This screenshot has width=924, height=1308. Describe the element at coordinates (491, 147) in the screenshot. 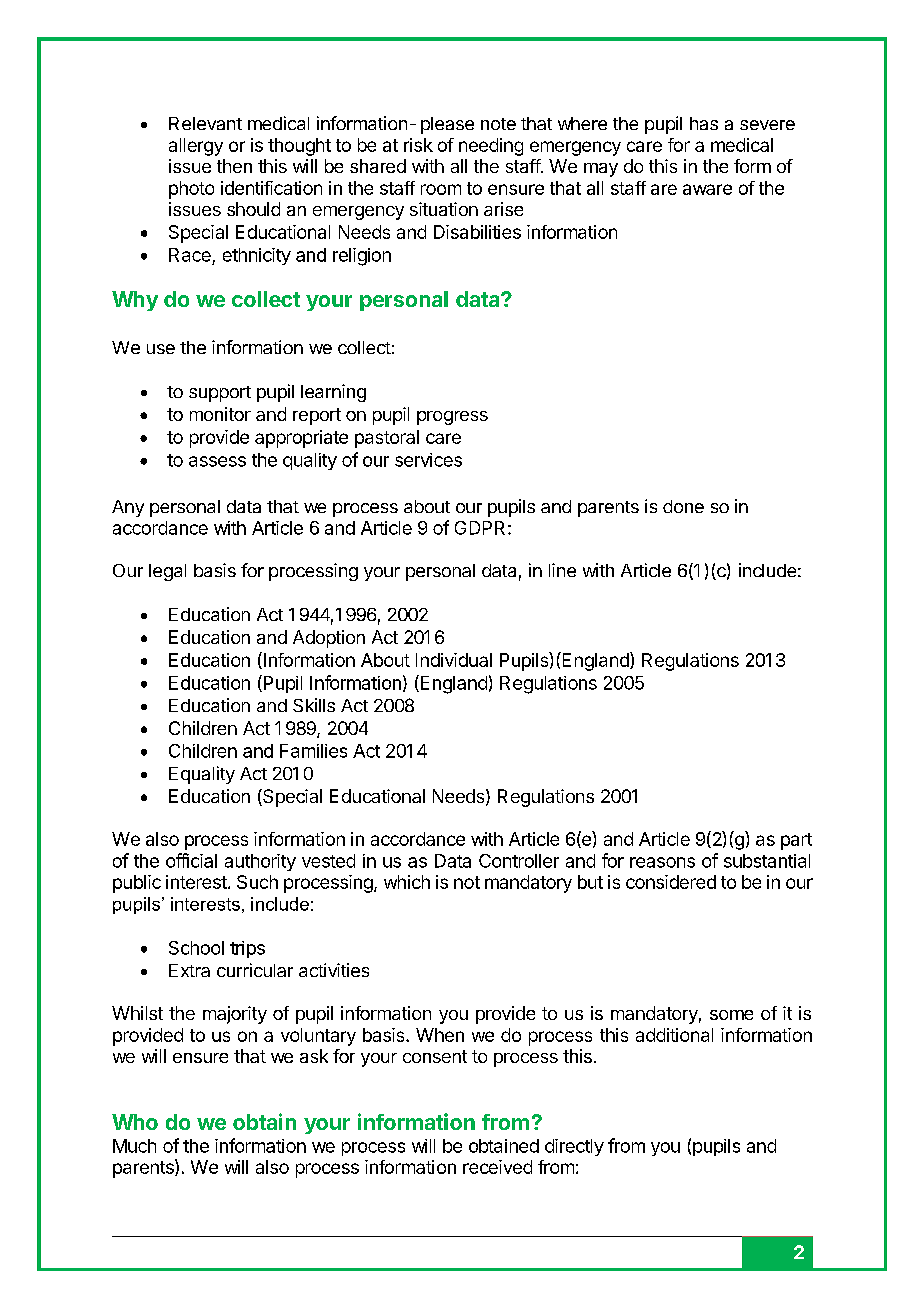

I see `needing` at that location.
